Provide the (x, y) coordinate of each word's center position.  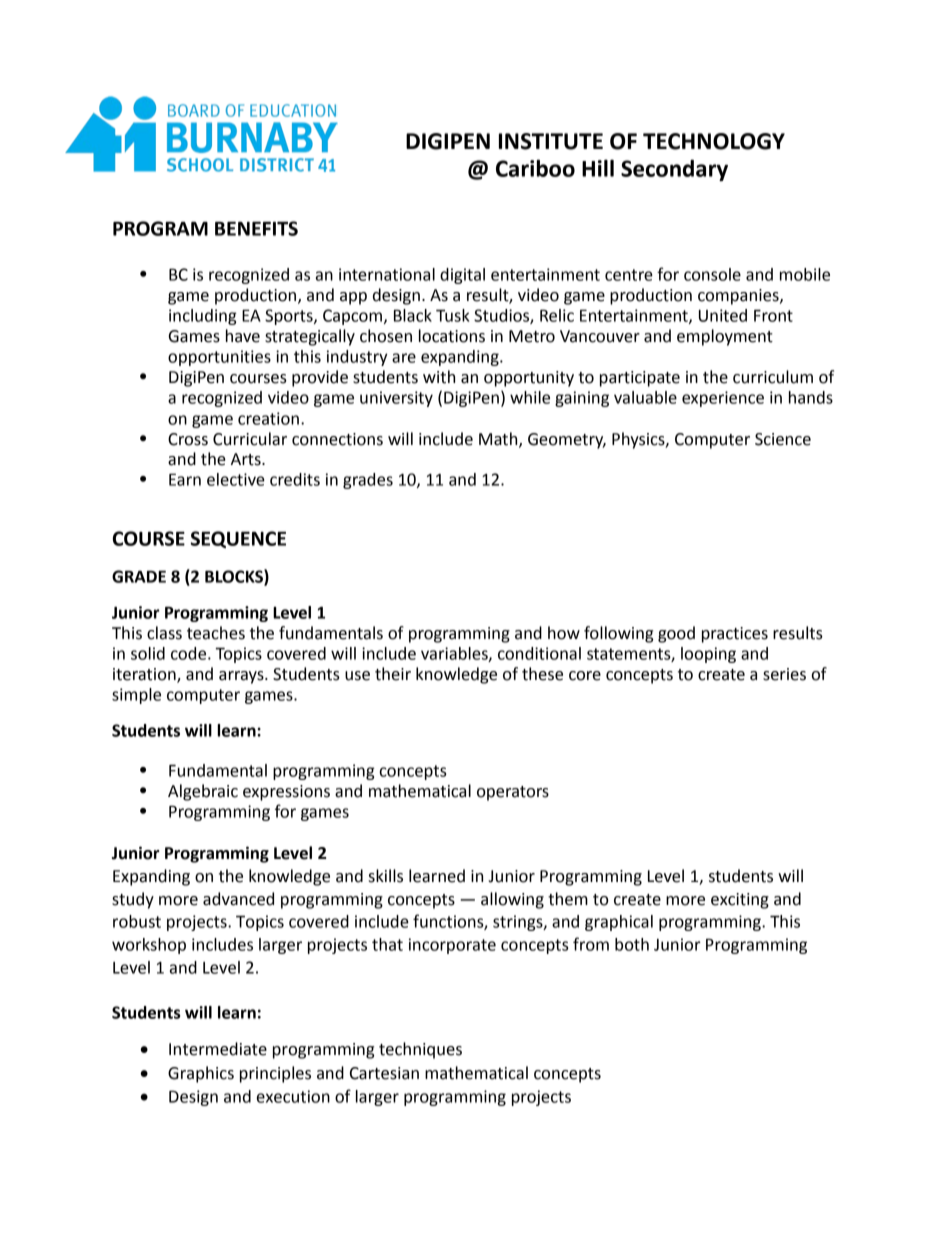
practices (735, 635)
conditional (539, 653)
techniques (420, 1050)
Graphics (201, 1074)
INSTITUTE (551, 141)
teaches (216, 633)
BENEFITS (256, 228)
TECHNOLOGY (714, 141)
